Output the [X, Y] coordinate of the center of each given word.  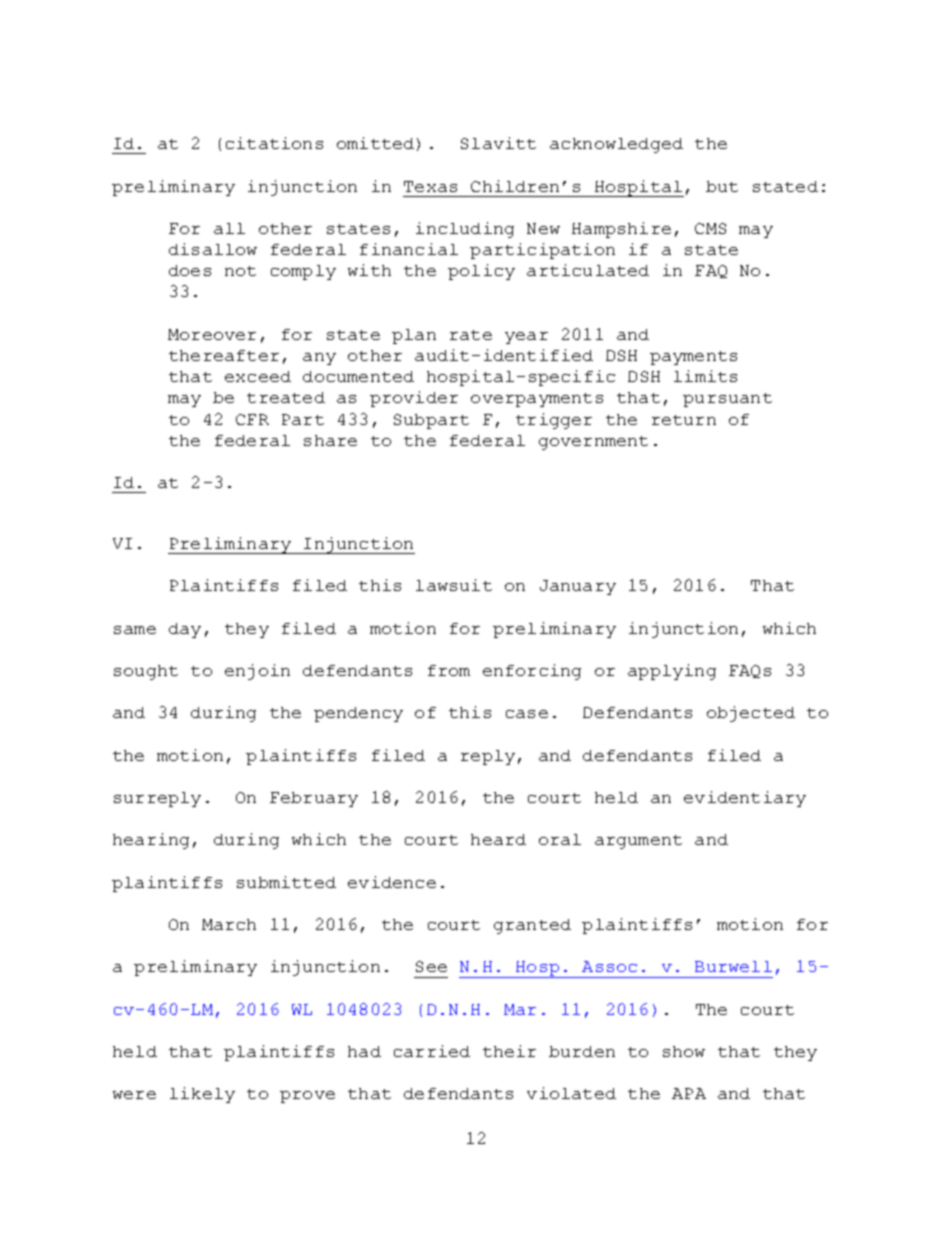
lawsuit [454, 585]
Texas [430, 186]
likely [202, 1095]
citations [274, 143]
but [722, 186]
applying [672, 672]
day [185, 630]
